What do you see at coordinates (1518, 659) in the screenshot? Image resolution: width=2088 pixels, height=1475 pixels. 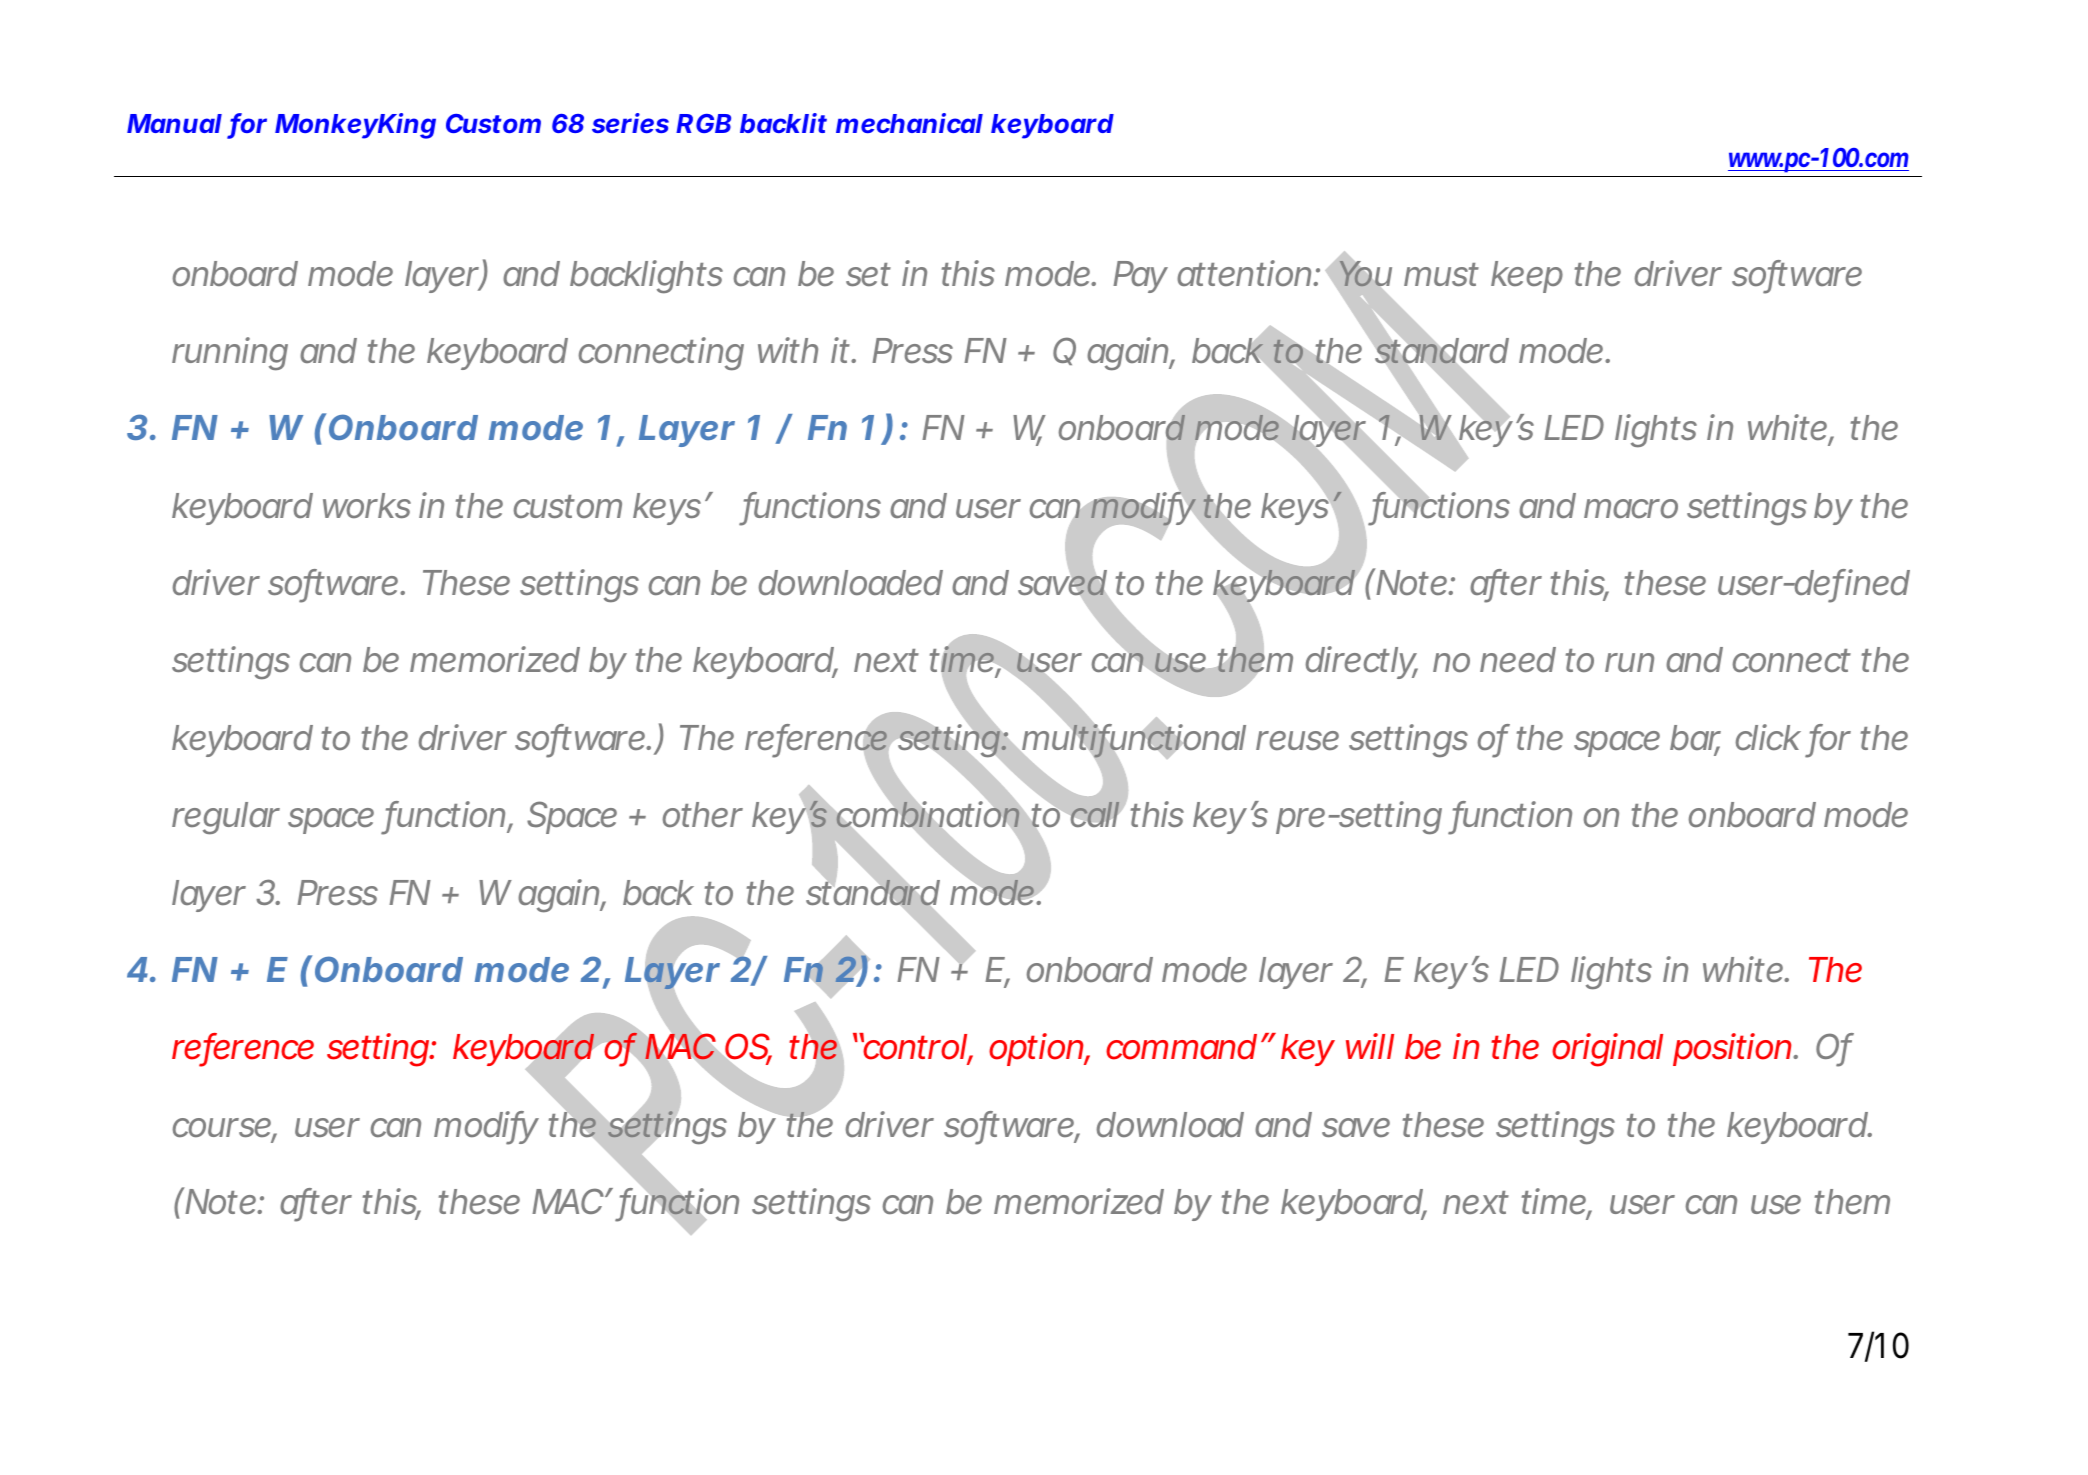 I see `need` at bounding box center [1518, 659].
